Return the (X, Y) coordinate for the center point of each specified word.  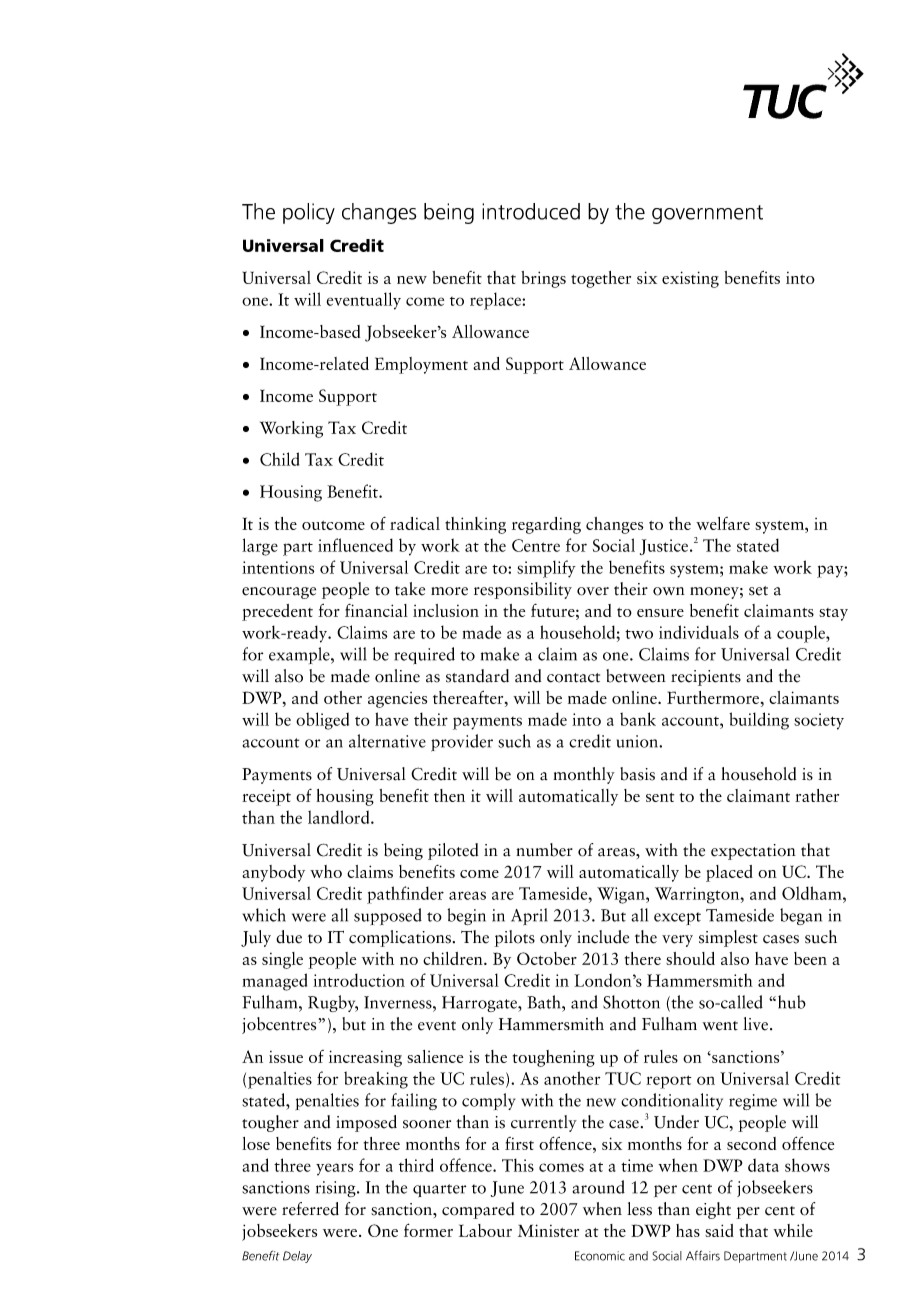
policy (309, 213)
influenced (355, 545)
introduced (531, 211)
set (758, 591)
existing (690, 279)
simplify (546, 569)
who (326, 871)
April (529, 917)
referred (310, 1209)
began (801, 916)
